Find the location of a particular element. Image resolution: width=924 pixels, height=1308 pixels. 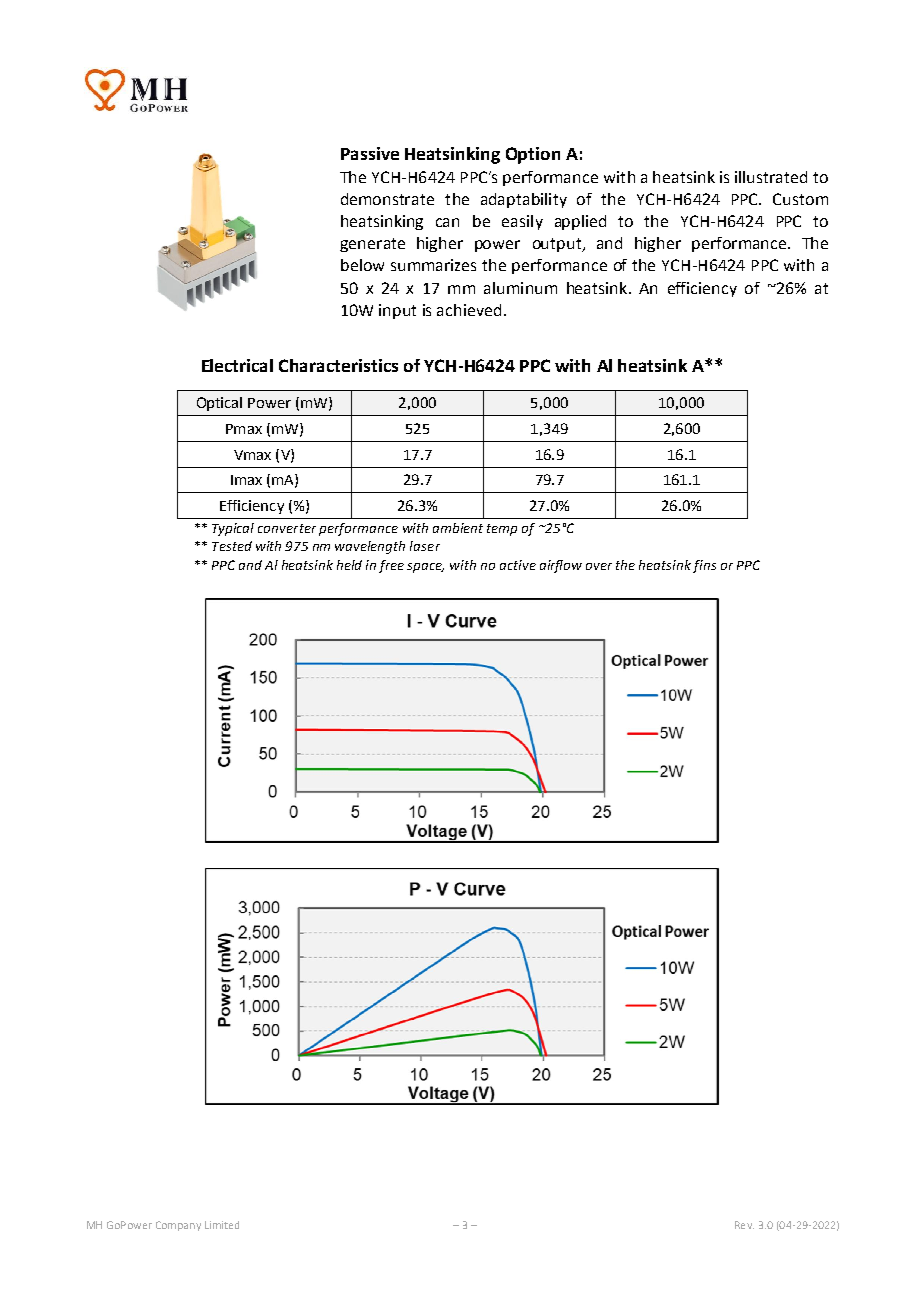

Limited is located at coordinates (222, 1225).
